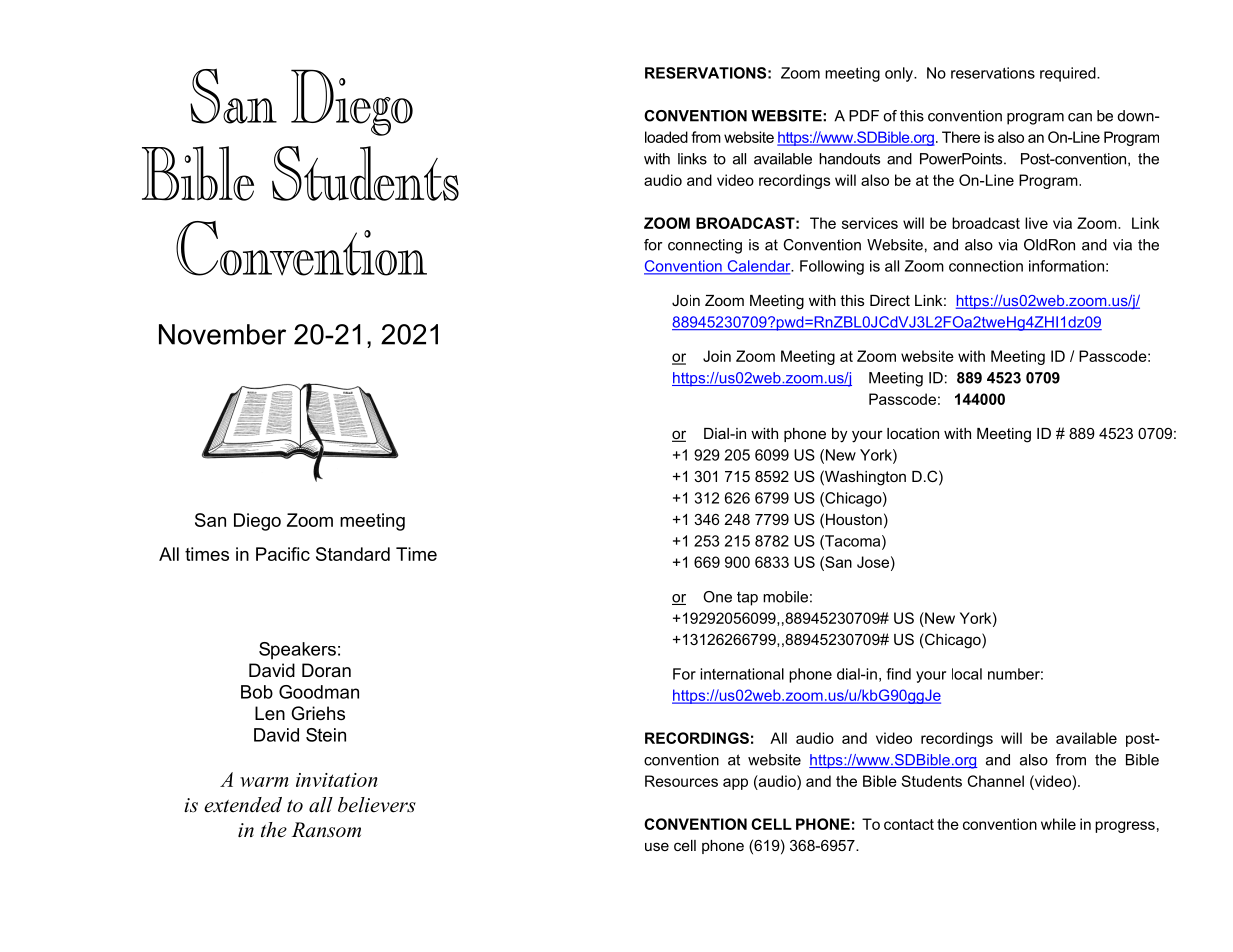 Image resolution: width=1233 pixels, height=952 pixels. Describe the element at coordinates (1058, 824) in the document. I see `while` at that location.
